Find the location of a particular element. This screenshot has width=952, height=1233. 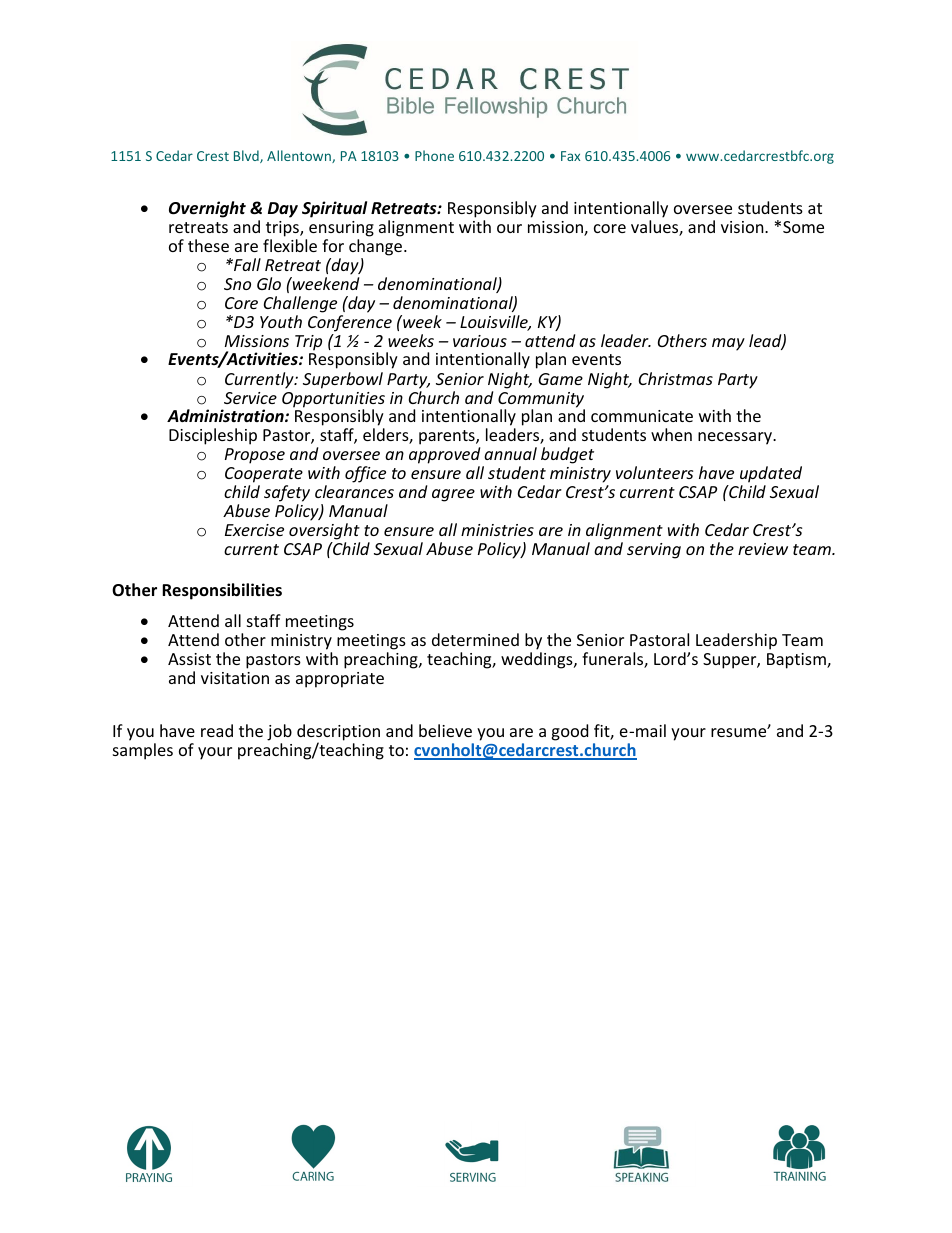

Propose is located at coordinates (255, 456).
